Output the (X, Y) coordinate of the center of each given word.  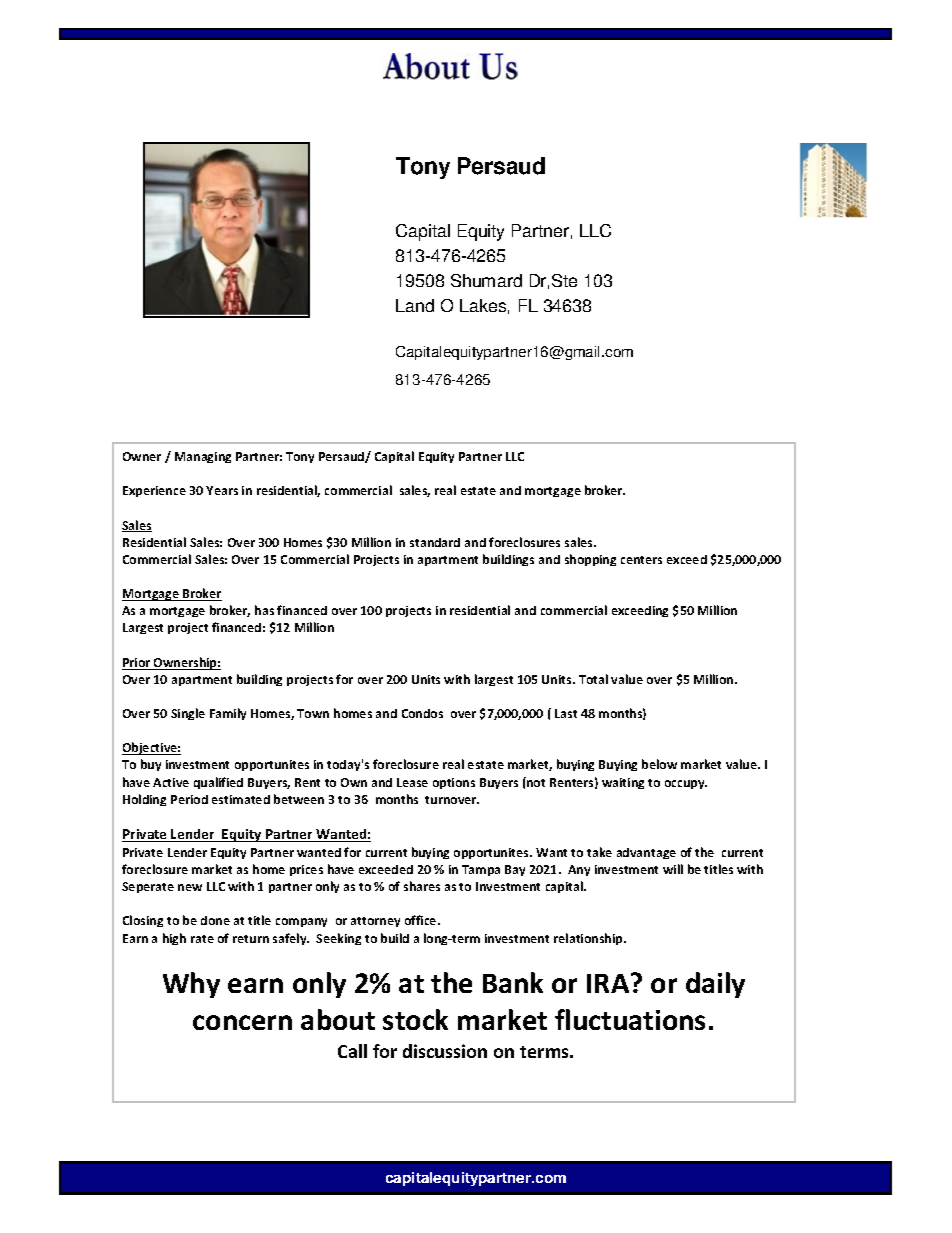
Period (189, 799)
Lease (412, 782)
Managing (203, 457)
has (264, 610)
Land (415, 305)
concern (242, 1022)
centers (641, 560)
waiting (623, 783)
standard (435, 542)
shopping (590, 560)
